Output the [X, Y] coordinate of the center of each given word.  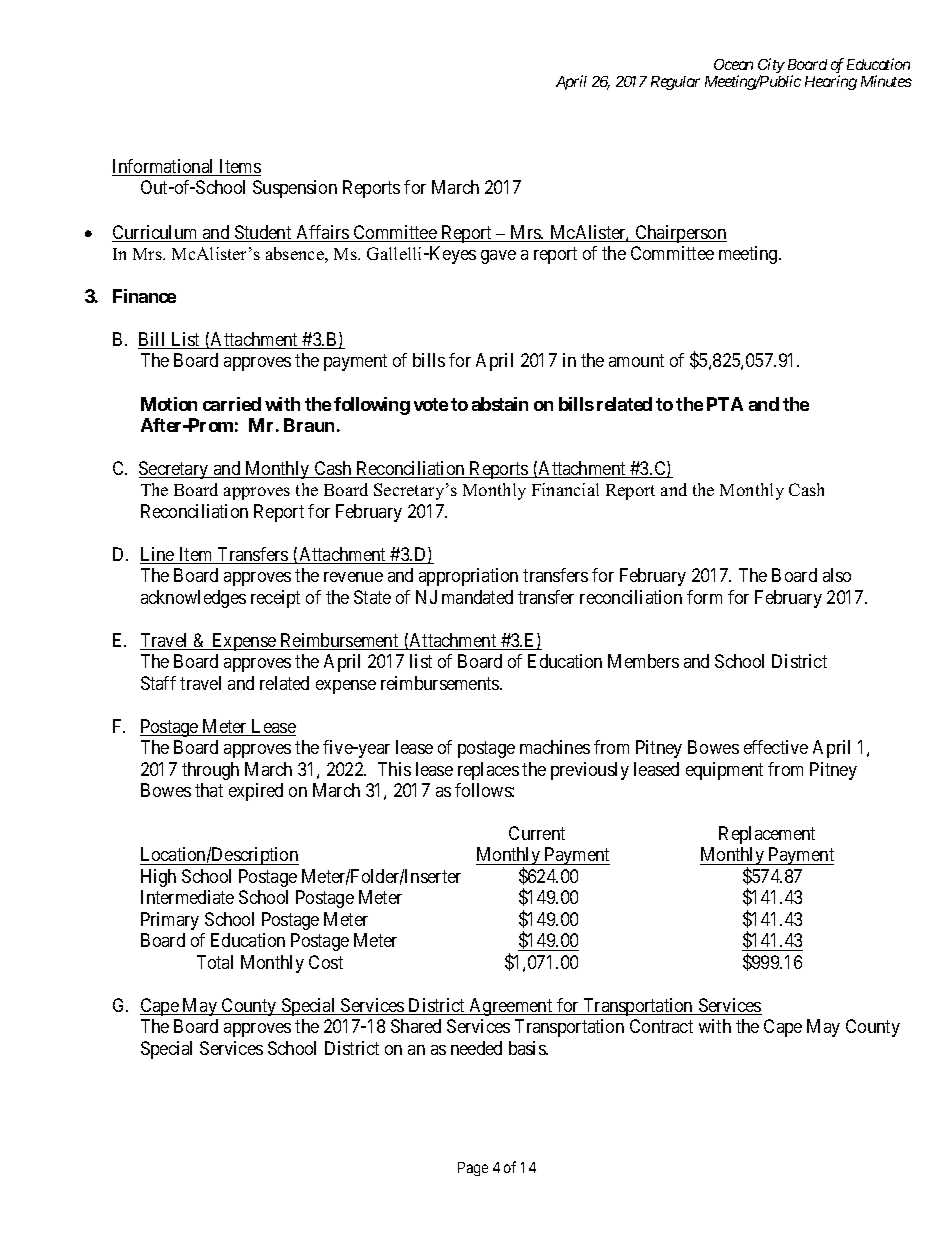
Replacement [767, 835]
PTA [725, 404]
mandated [477, 597]
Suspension [295, 189]
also [837, 575]
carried [232, 404]
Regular [675, 83]
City [771, 67]
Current [537, 833]
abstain [500, 404]
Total [215, 962]
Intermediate [187, 897]
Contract [661, 1026]
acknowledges [193, 599]
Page [473, 1169]
